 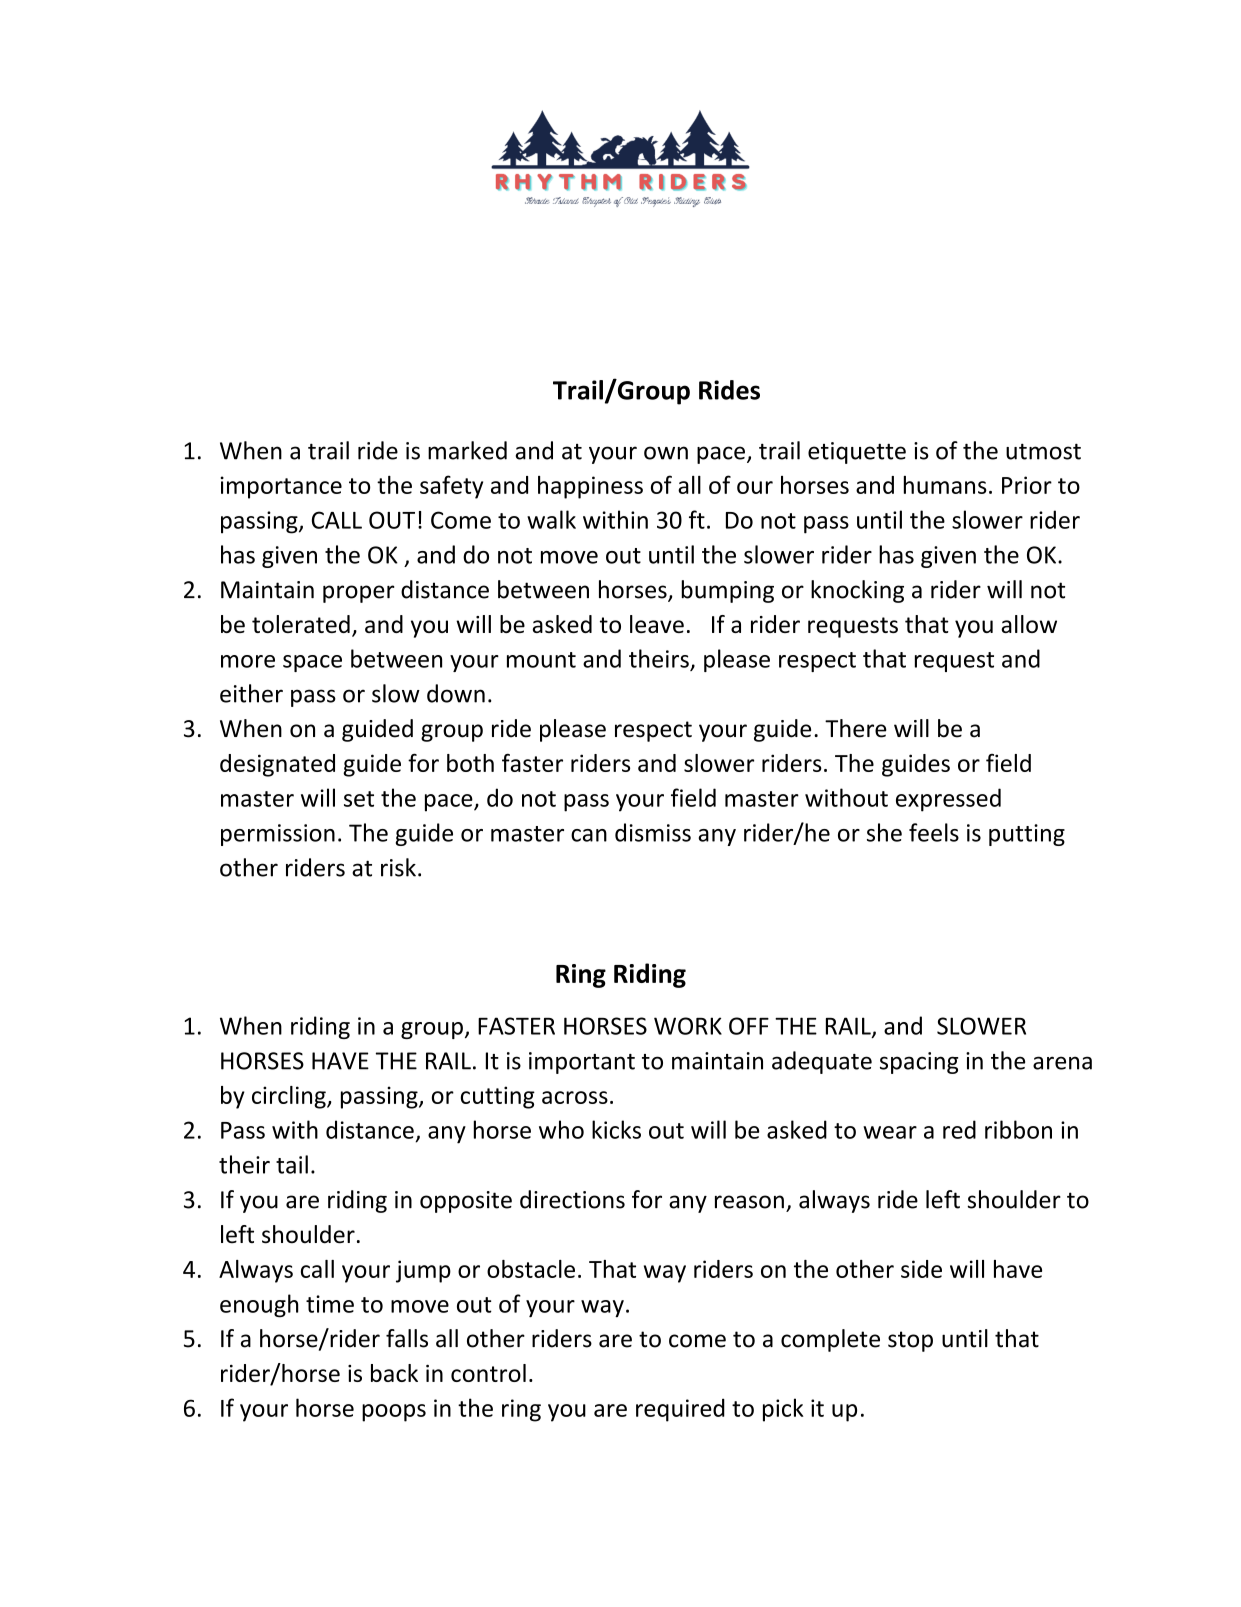 I want to click on spacing, so click(x=919, y=1063).
